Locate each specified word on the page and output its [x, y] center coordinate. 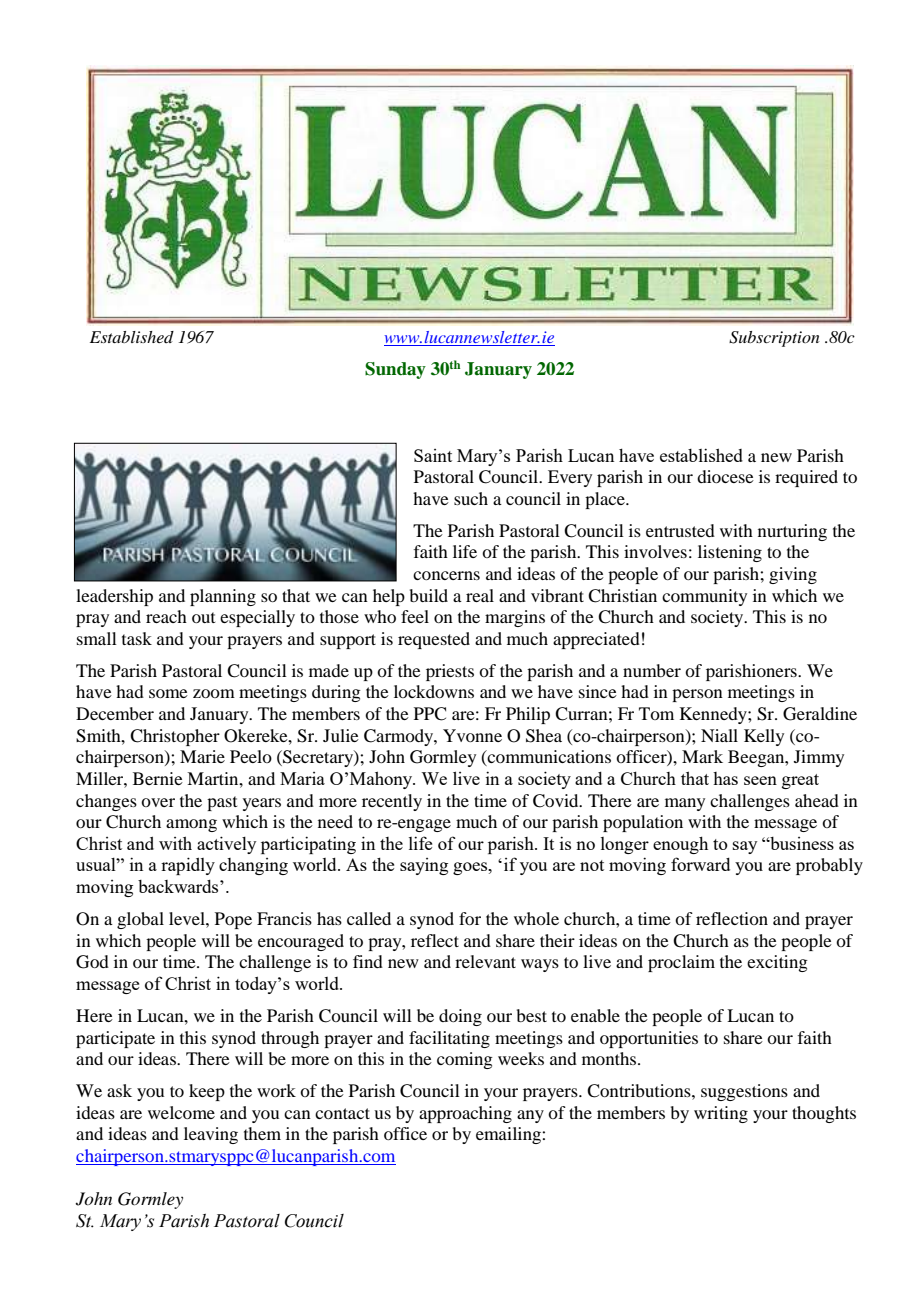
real [480, 595]
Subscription [774, 339]
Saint [433, 455]
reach [166, 616]
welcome [181, 1112]
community [704, 597]
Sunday [395, 370]
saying [424, 866]
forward [700, 864]
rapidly [188, 866]
